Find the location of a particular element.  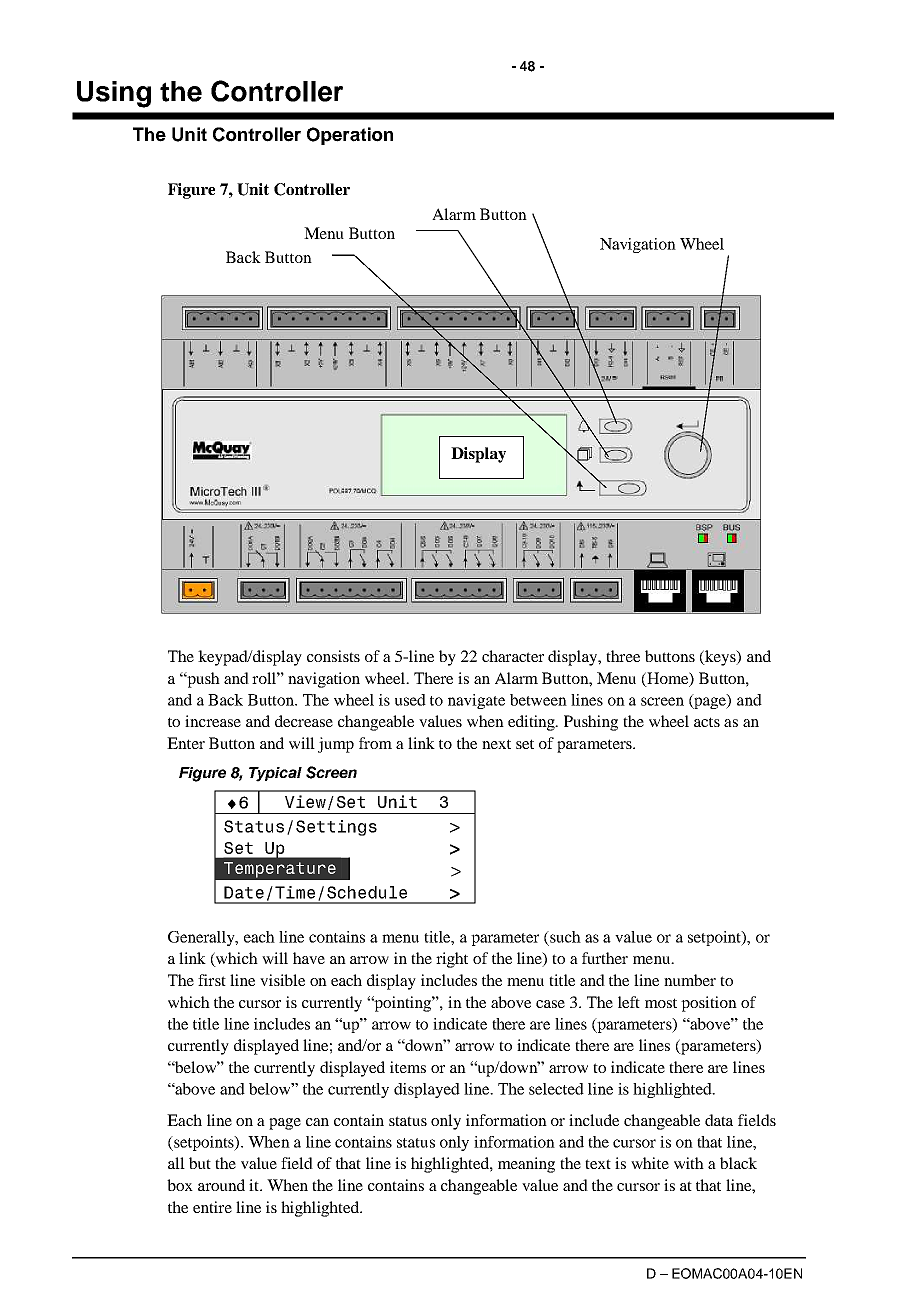

increase is located at coordinates (213, 721).
